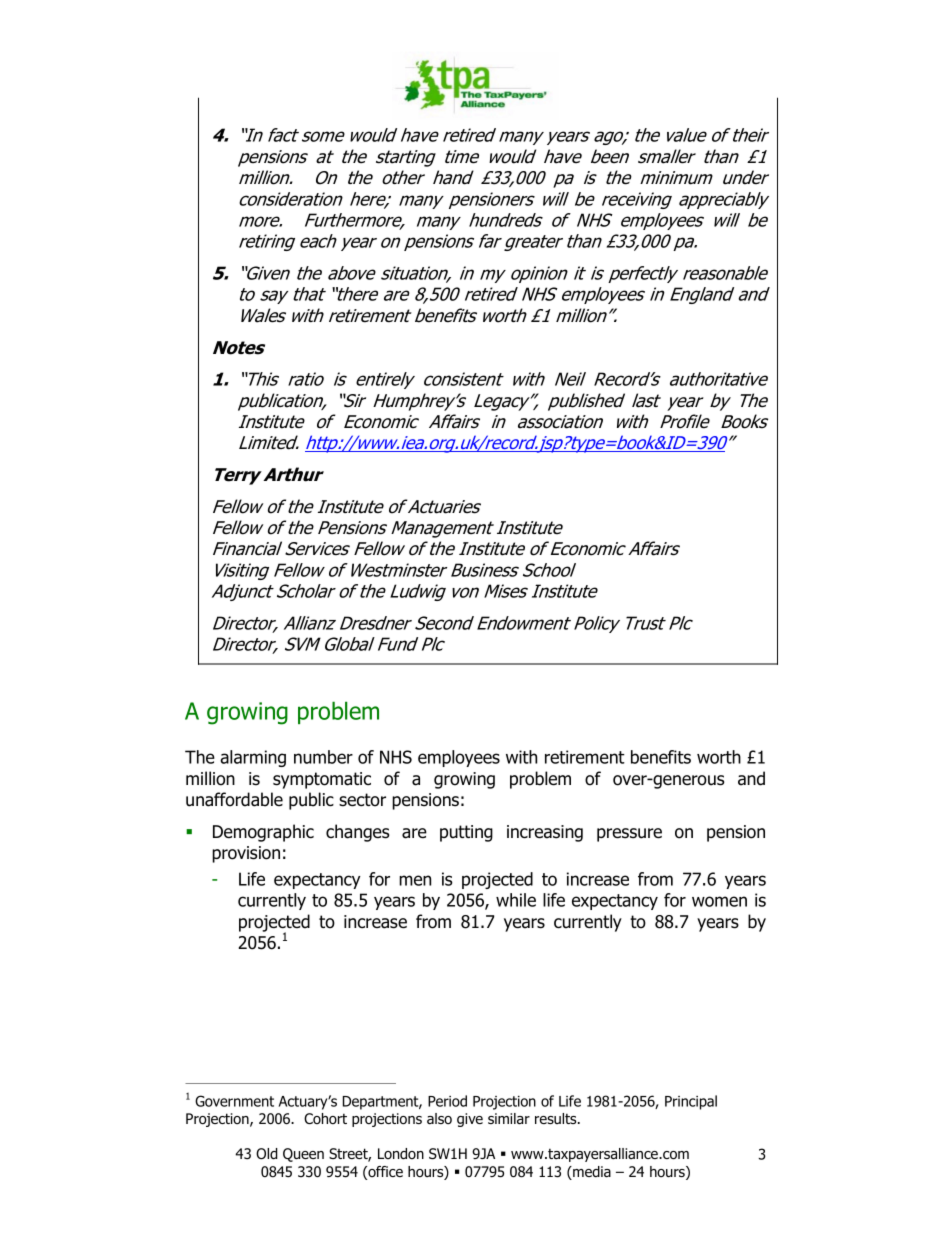 This document has width=952, height=1233. I want to click on women, so click(719, 901).
